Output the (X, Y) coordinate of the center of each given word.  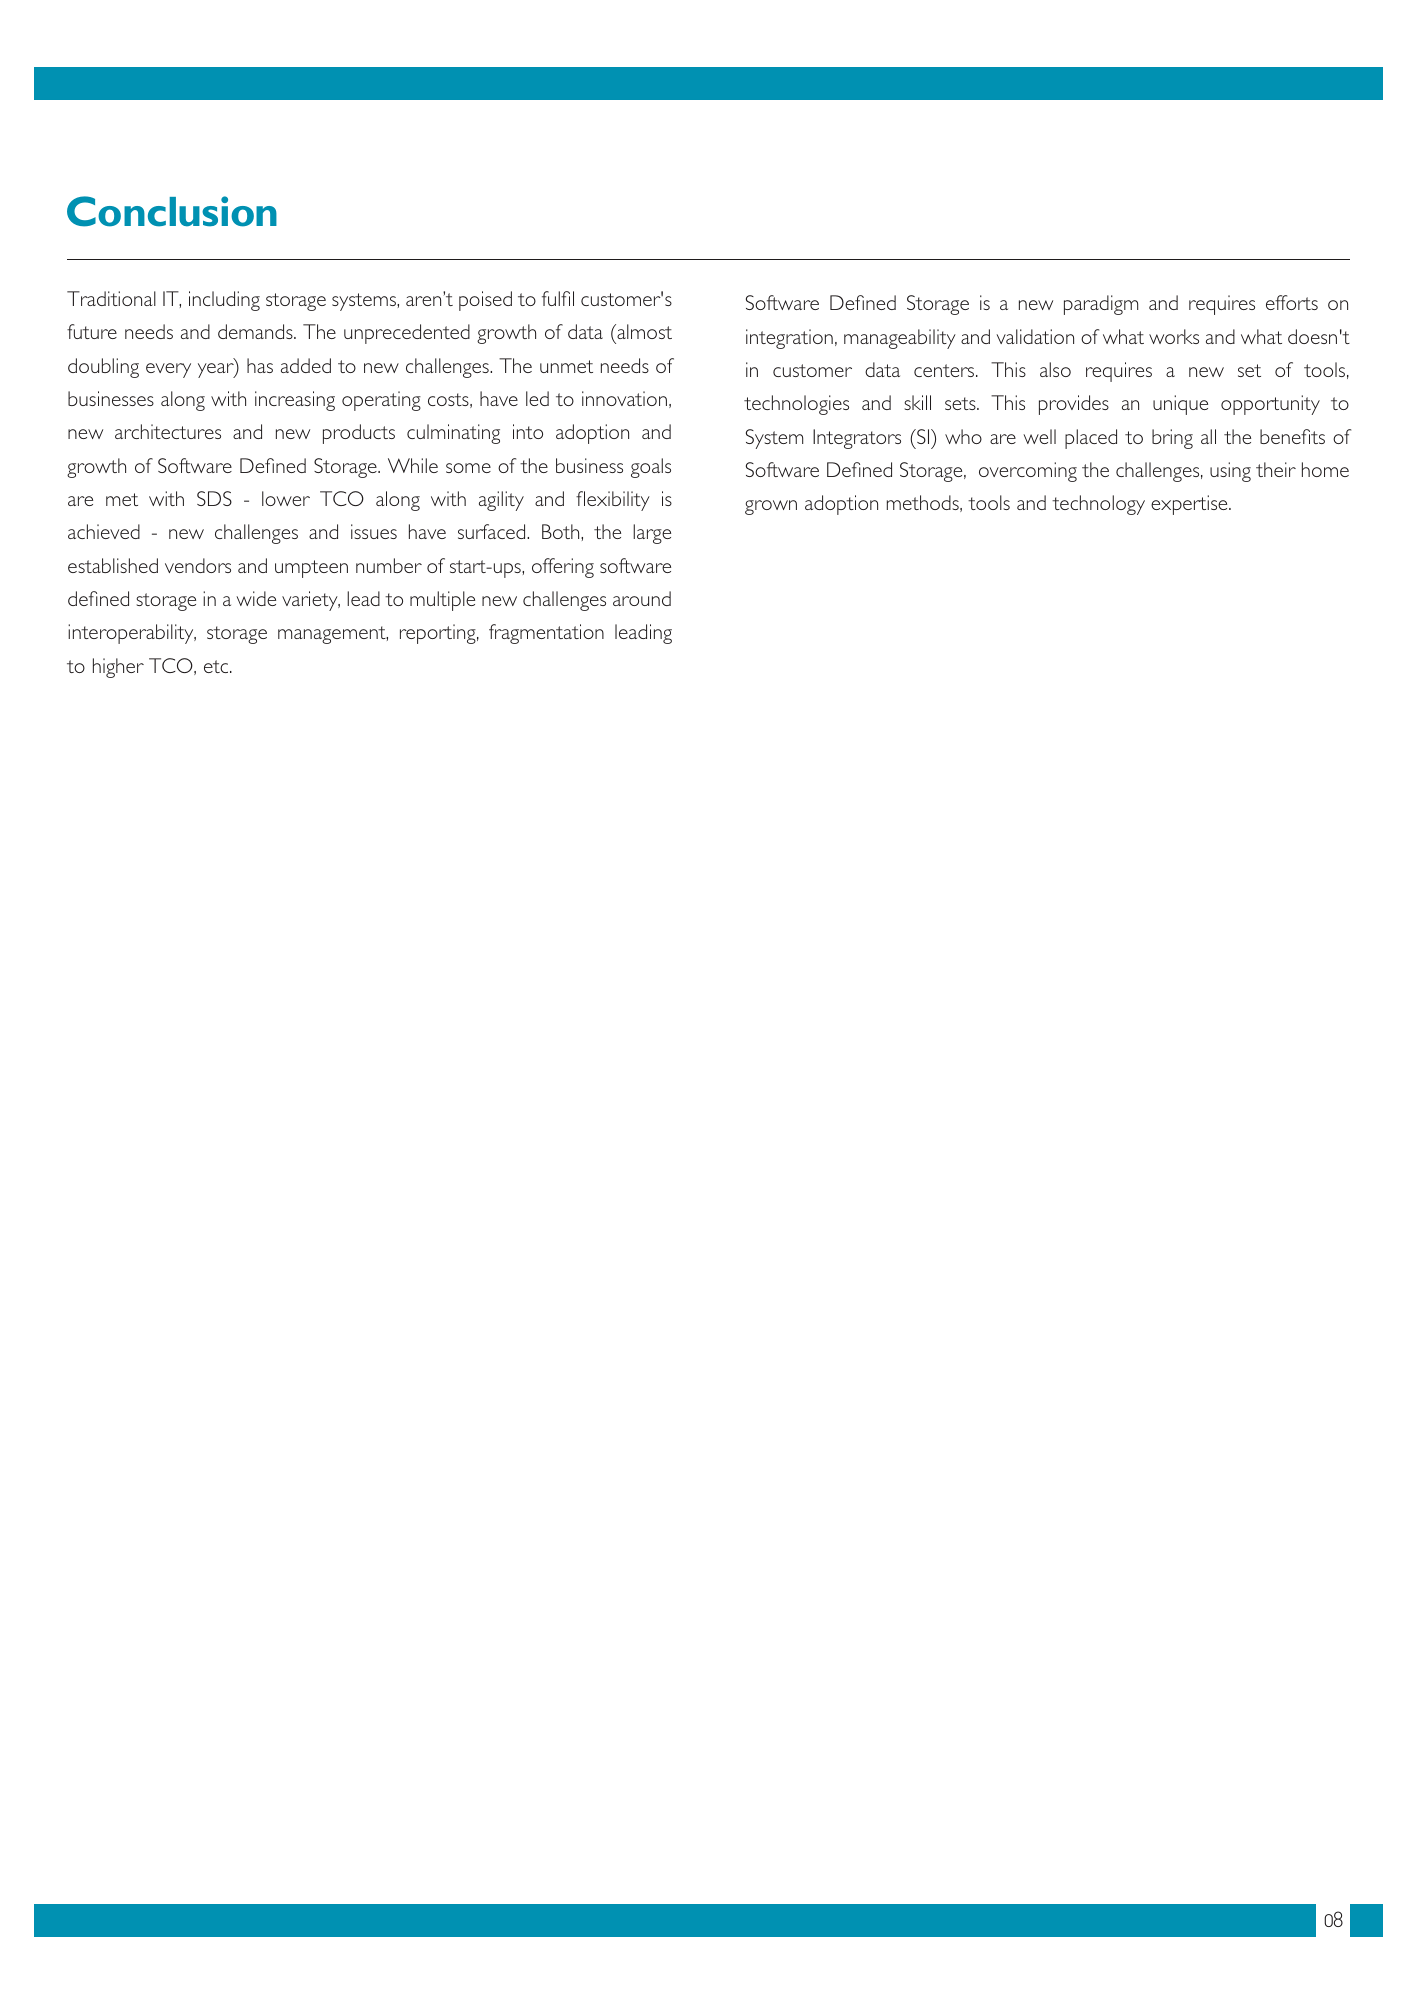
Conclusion (172, 211)
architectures (168, 431)
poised (485, 301)
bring (1172, 439)
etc (217, 666)
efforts (1292, 302)
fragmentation (546, 634)
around (642, 598)
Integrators (857, 439)
